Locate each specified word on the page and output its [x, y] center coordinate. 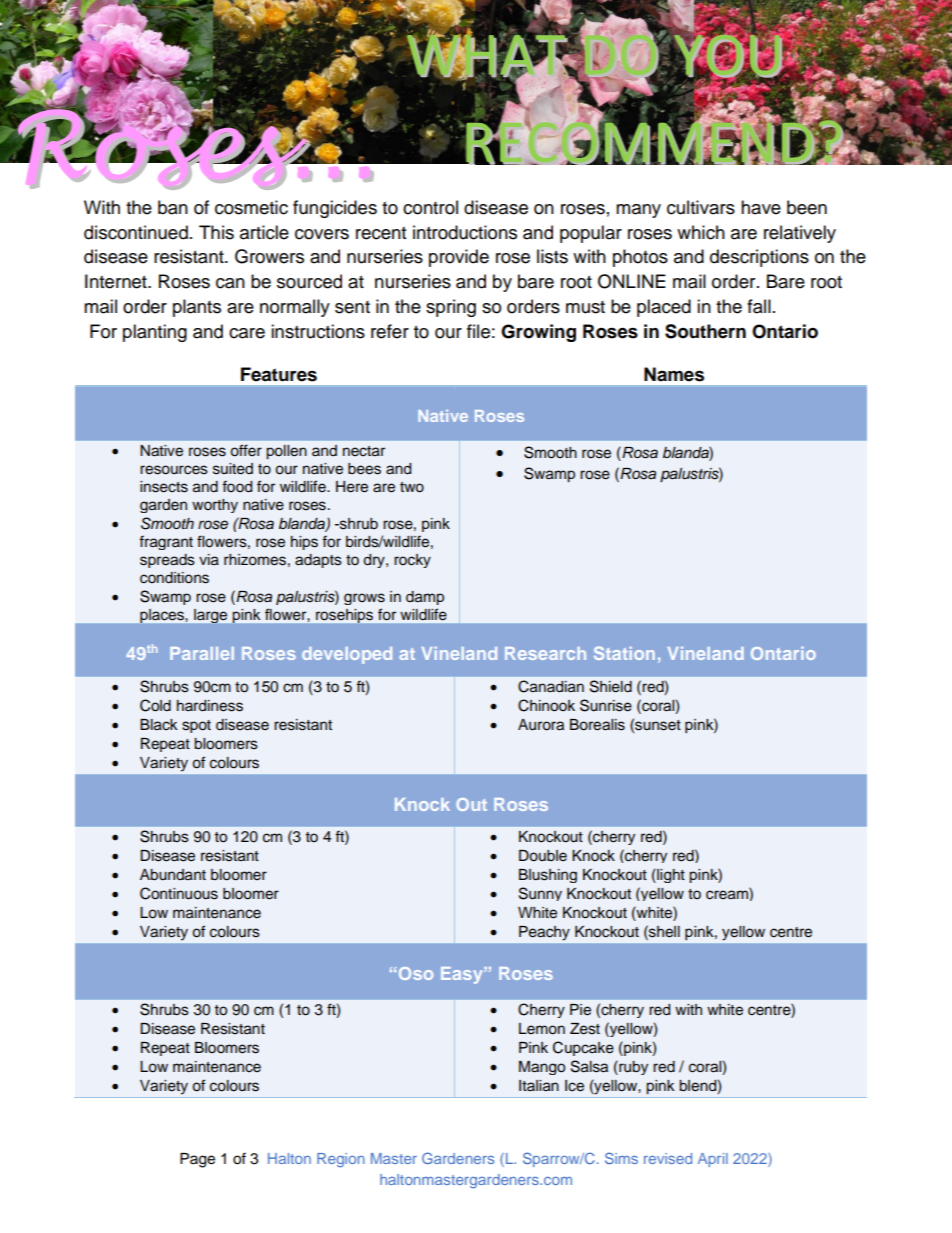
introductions [465, 232]
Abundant [173, 875]
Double [543, 856]
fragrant [166, 542]
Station [624, 653]
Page [197, 1160]
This [216, 232]
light [670, 875]
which [701, 232]
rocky [412, 561]
